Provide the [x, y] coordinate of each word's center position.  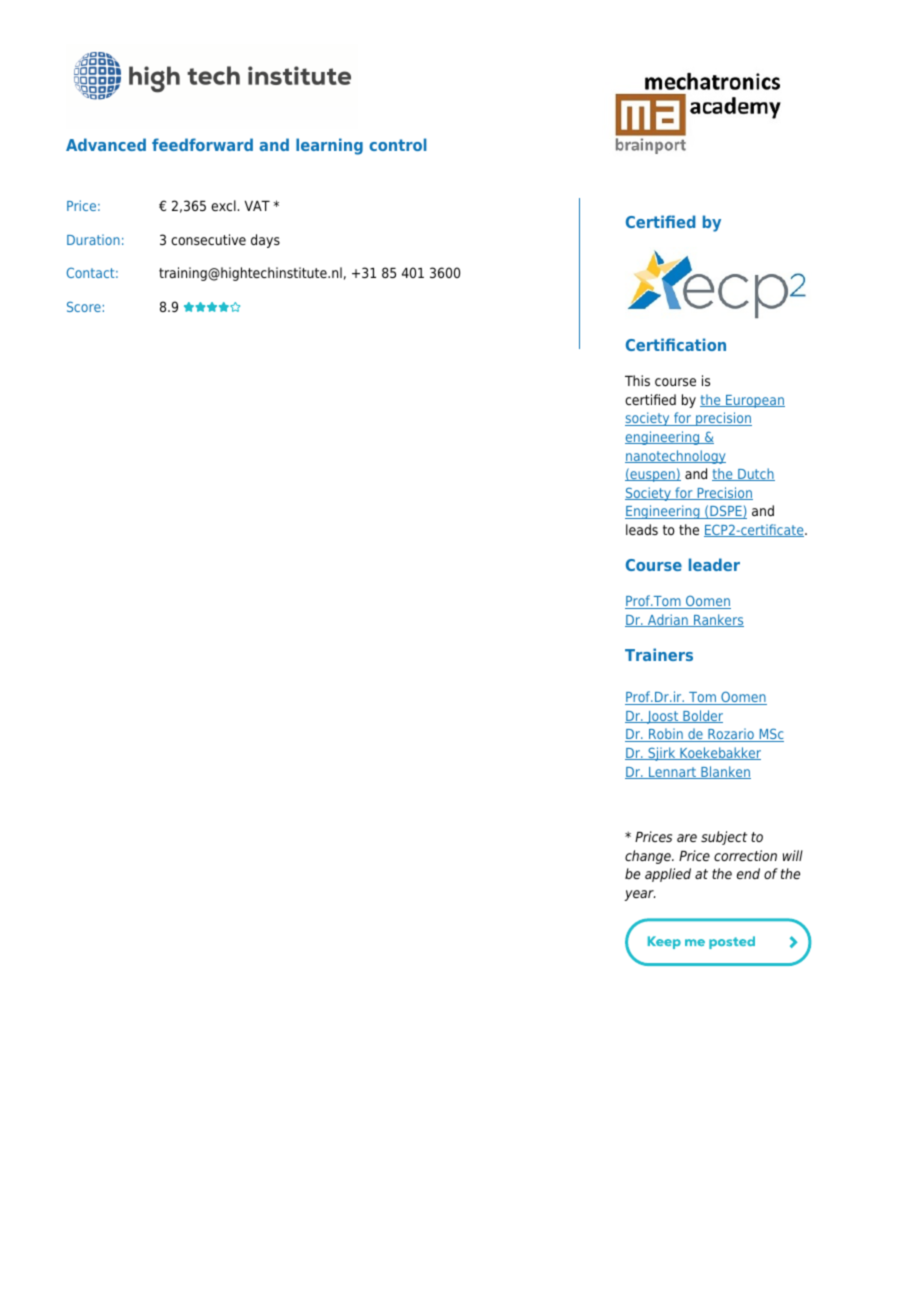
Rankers [718, 620]
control [397, 144]
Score [84, 306]
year [640, 895]
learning [329, 146]
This [637, 380]
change [649, 857]
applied [668, 875]
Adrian [668, 620]
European [754, 401]
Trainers [659, 654]
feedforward [202, 144]
